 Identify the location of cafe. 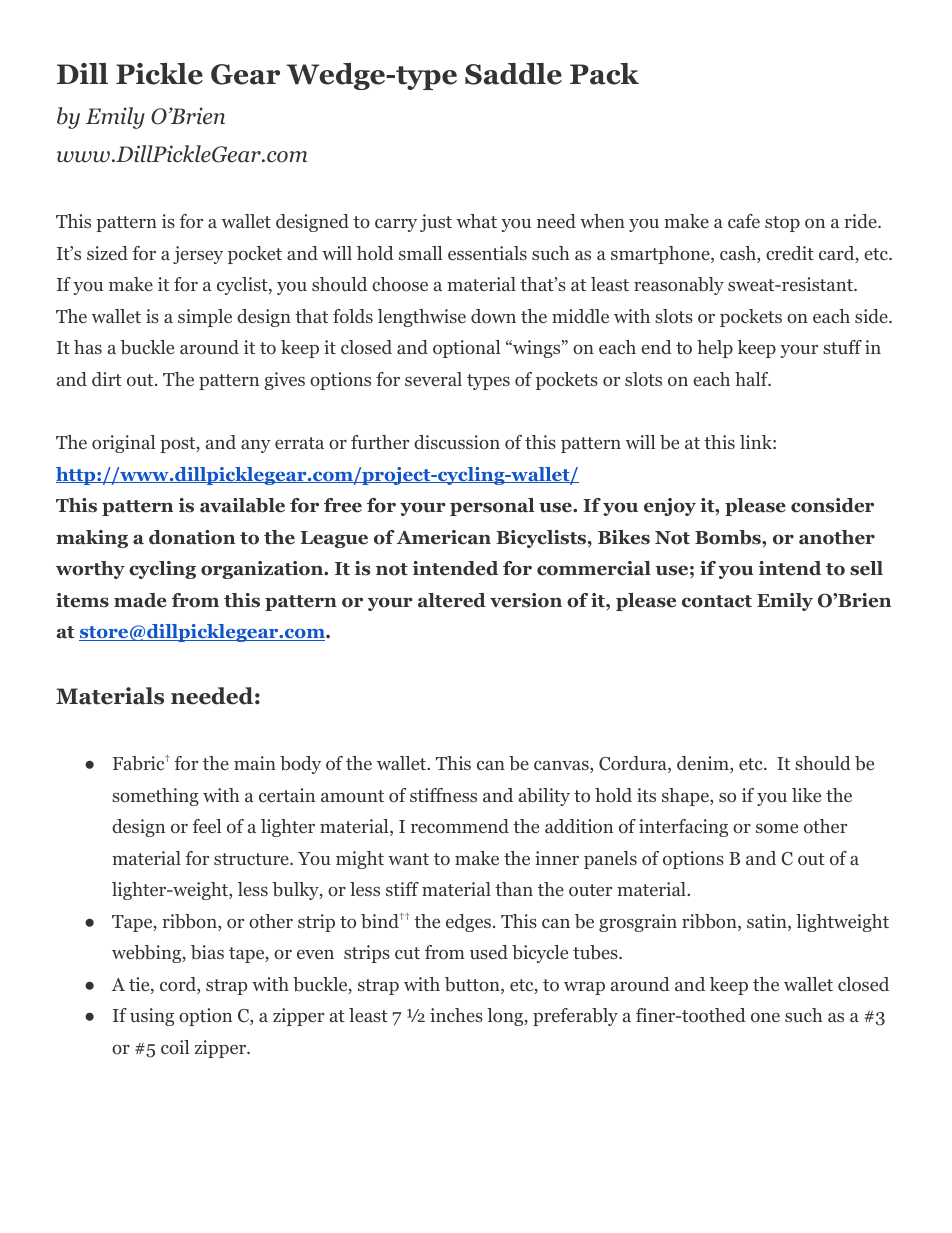
(744, 221).
